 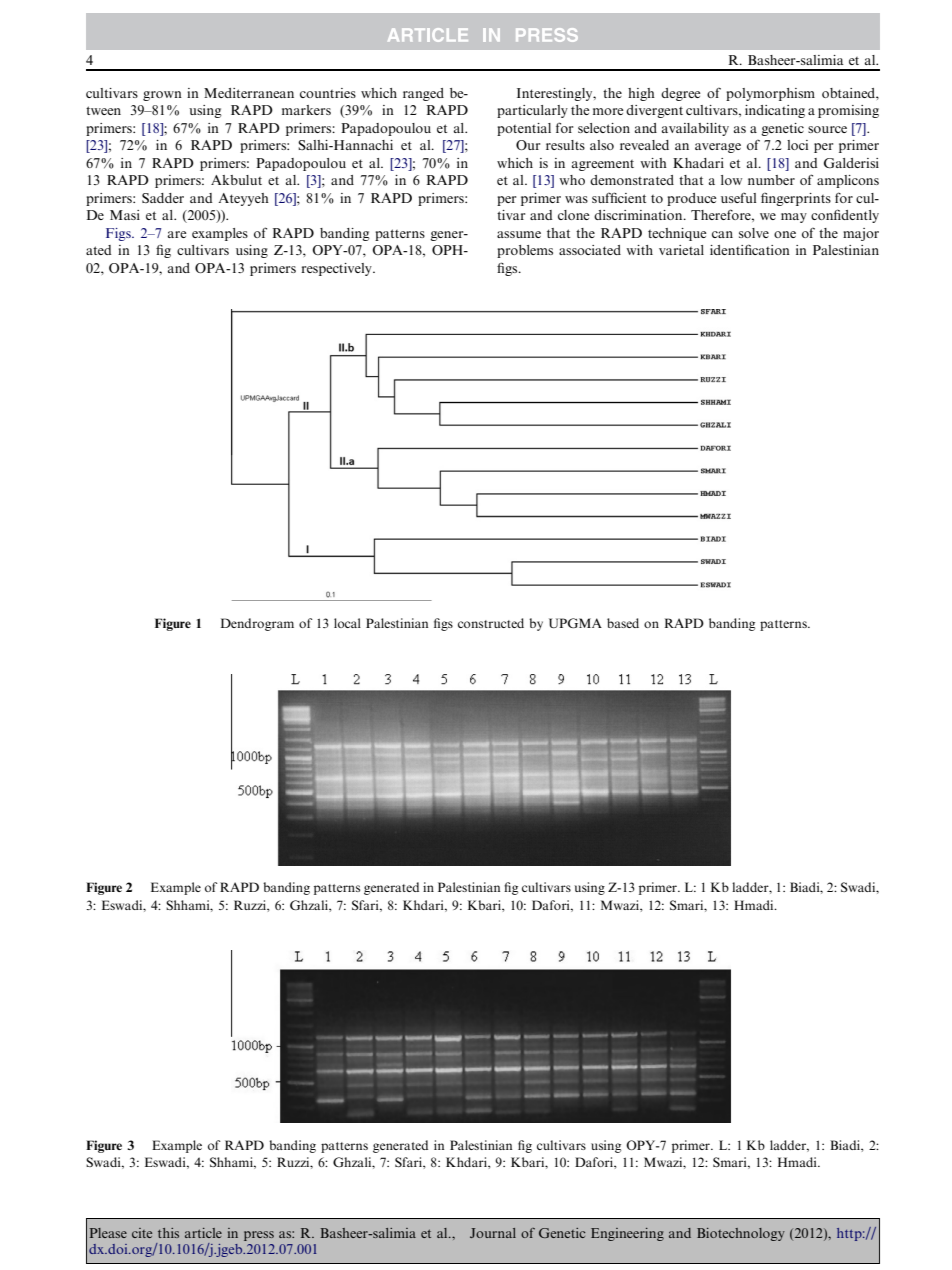 I want to click on Dendrogram, so click(x=257, y=624).
